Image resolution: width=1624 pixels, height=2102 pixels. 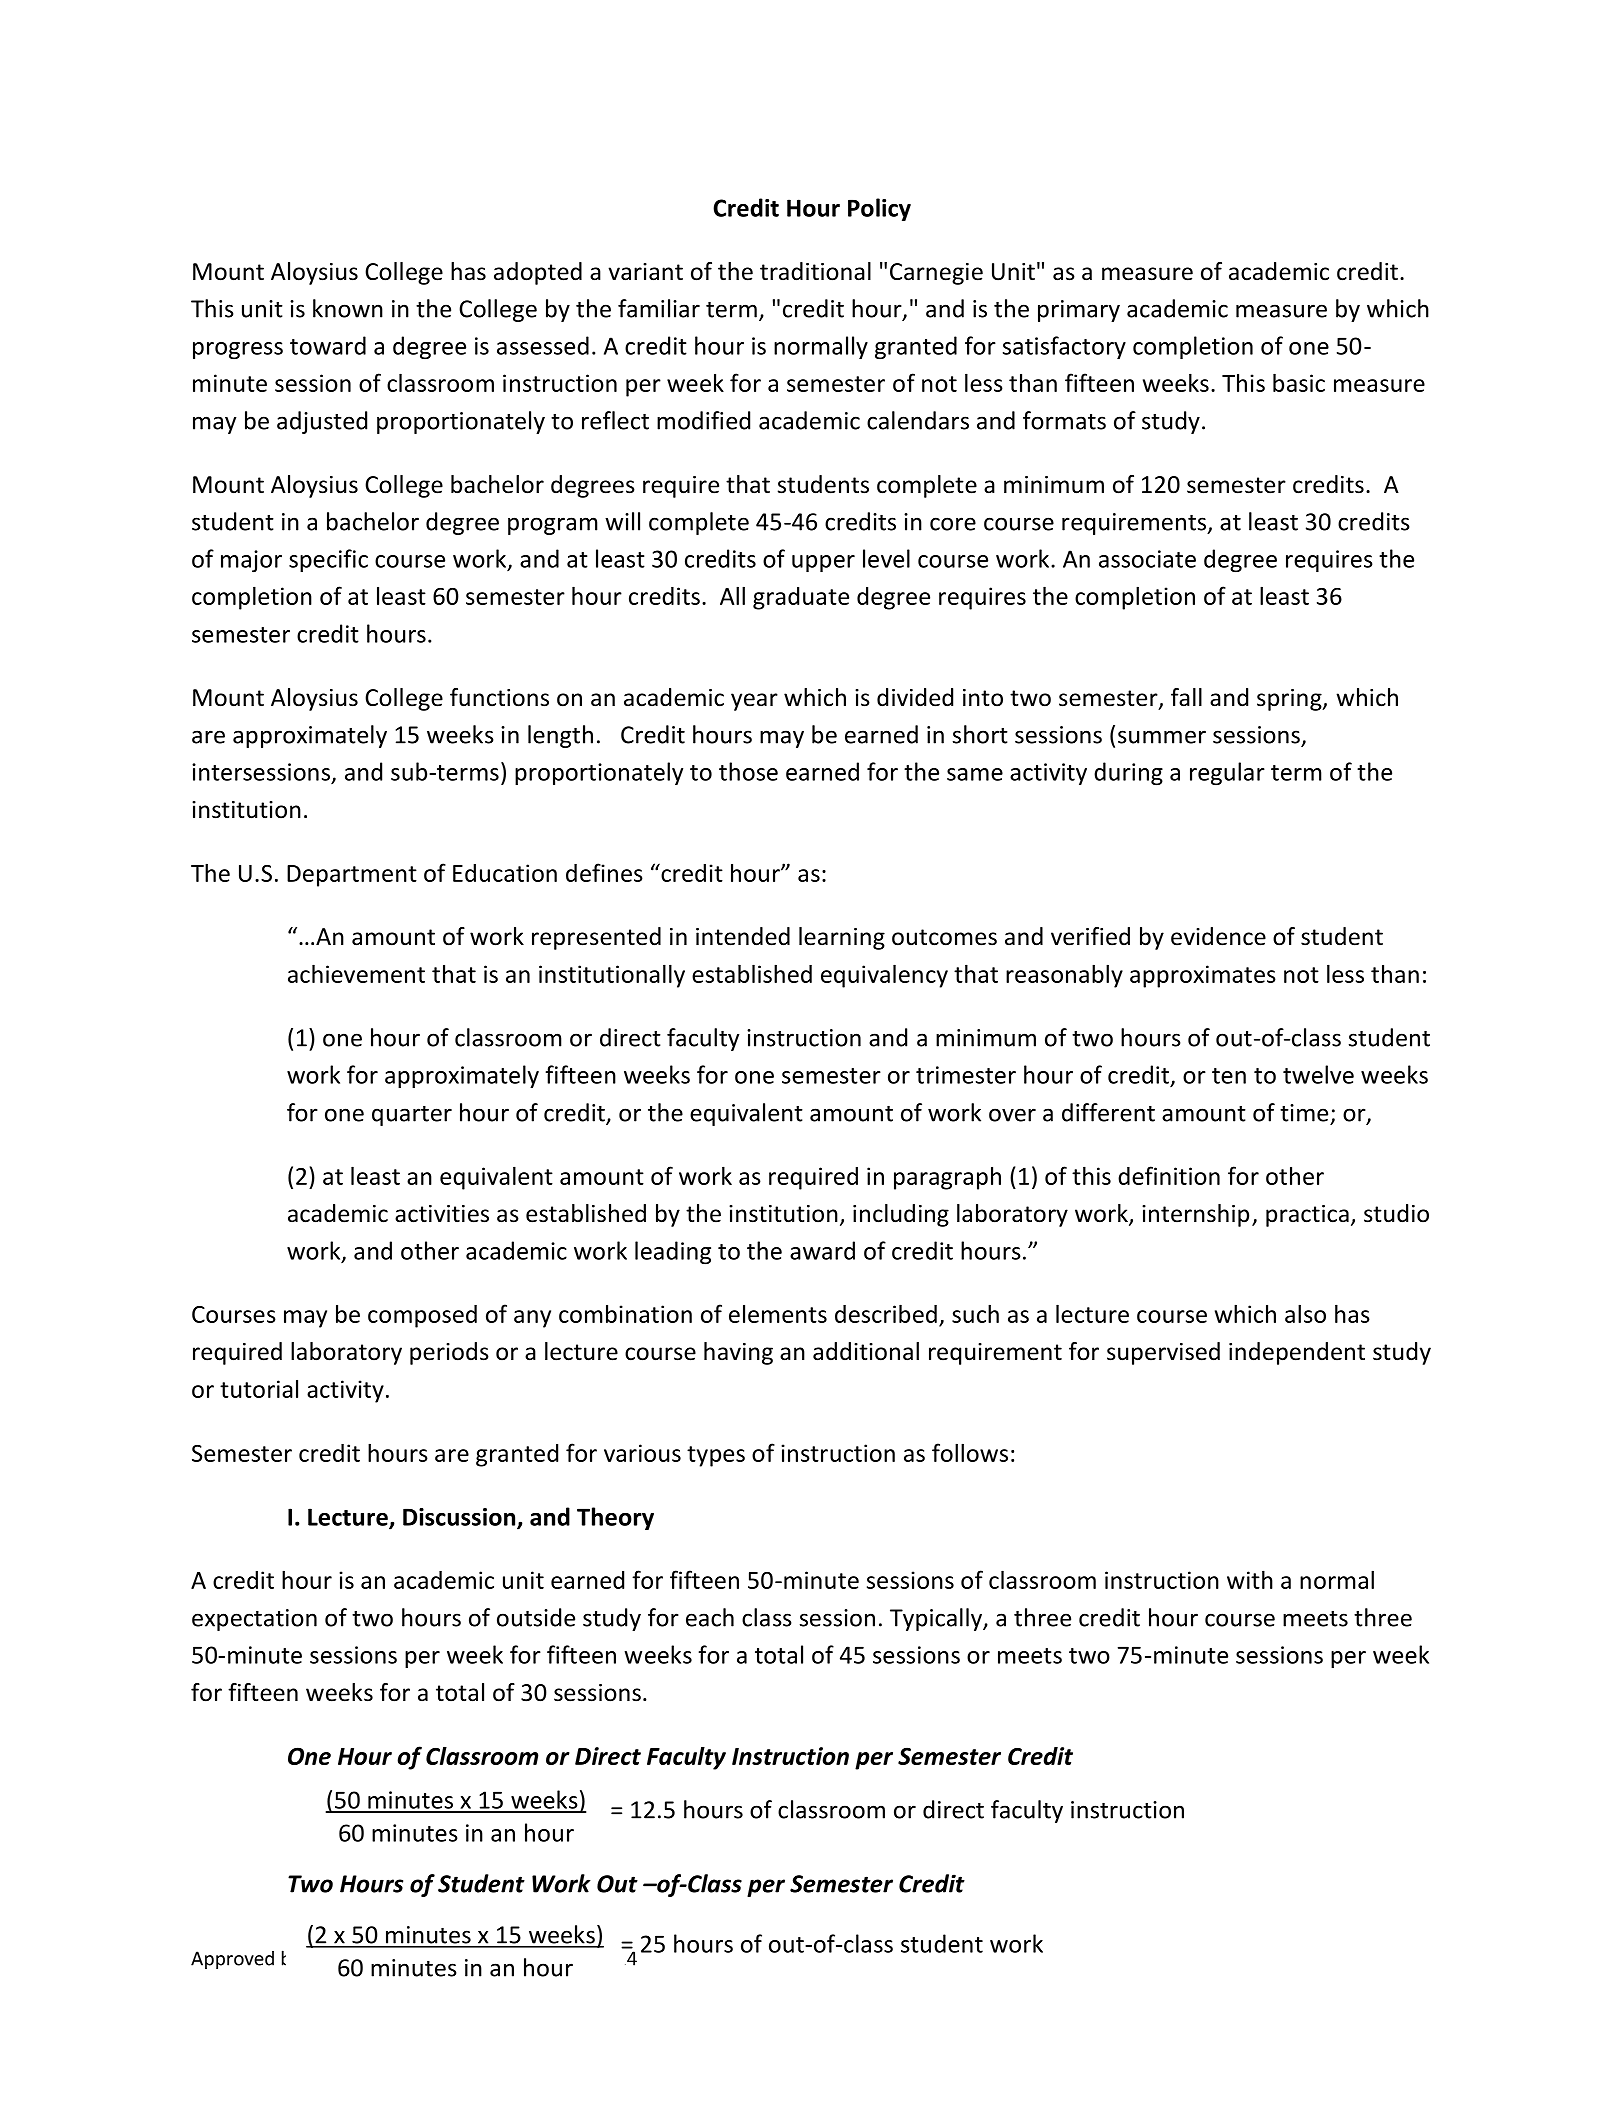 I want to click on basic, so click(x=1299, y=382).
